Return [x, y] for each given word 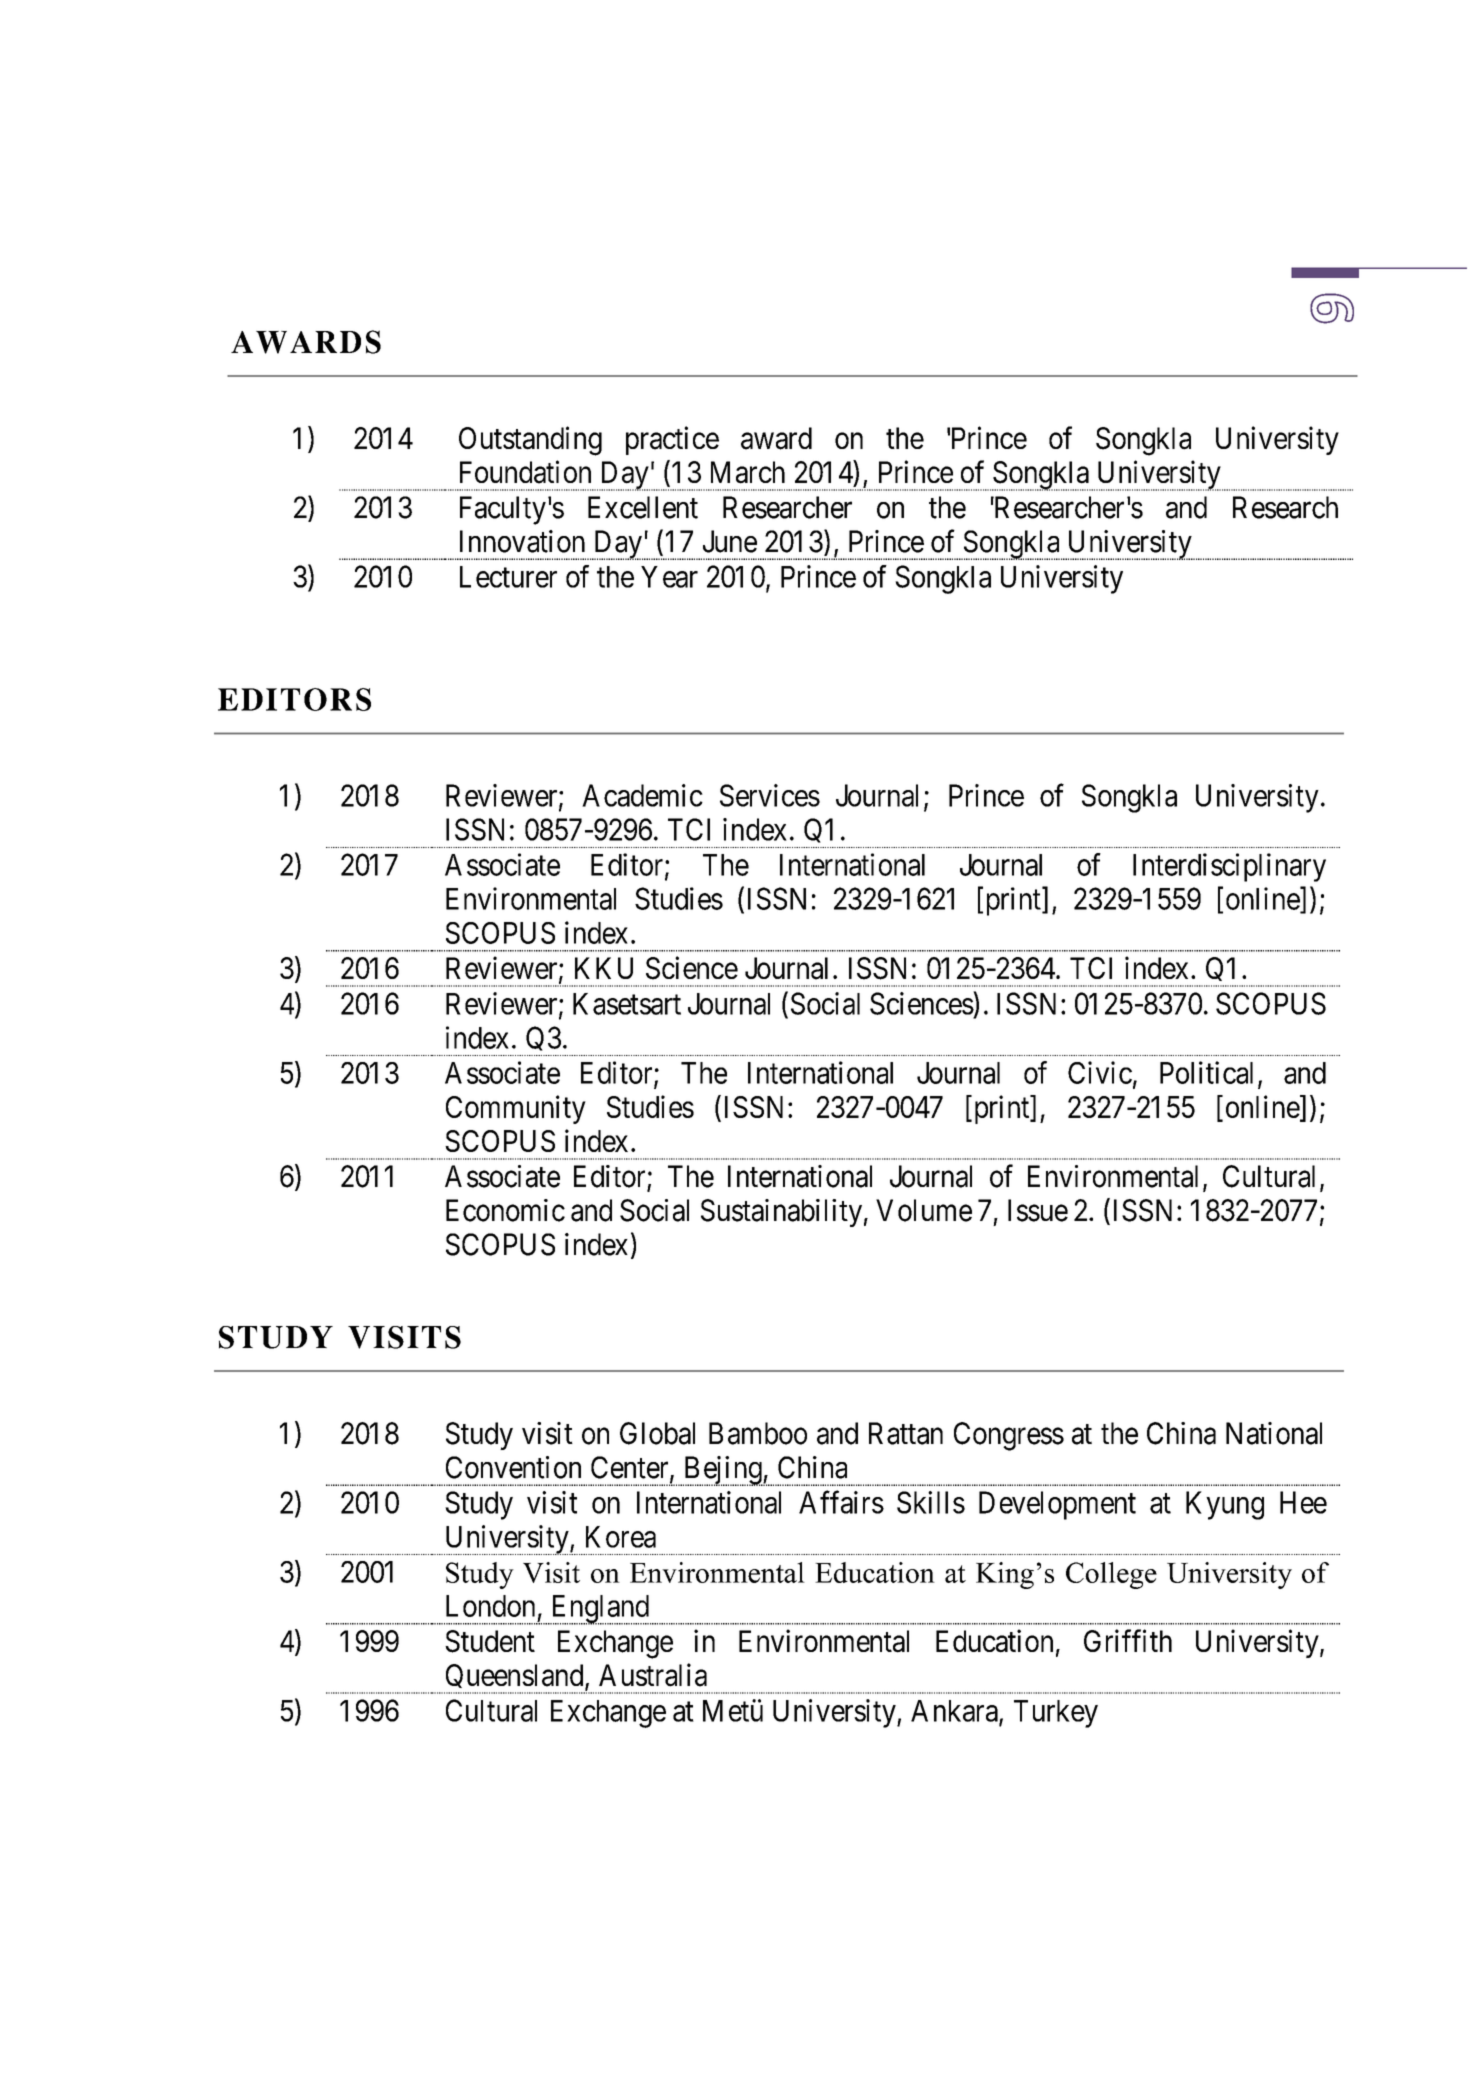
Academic [642, 795]
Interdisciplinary [1229, 867]
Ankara [955, 1712]
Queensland [515, 1679]
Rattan [906, 1433]
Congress [1009, 1436]
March [748, 472]
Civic [1100, 1072]
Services [770, 795]
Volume [924, 1210]
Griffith [1128, 1640]
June [730, 541]
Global [657, 1433]
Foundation [525, 472]
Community [516, 1109]
